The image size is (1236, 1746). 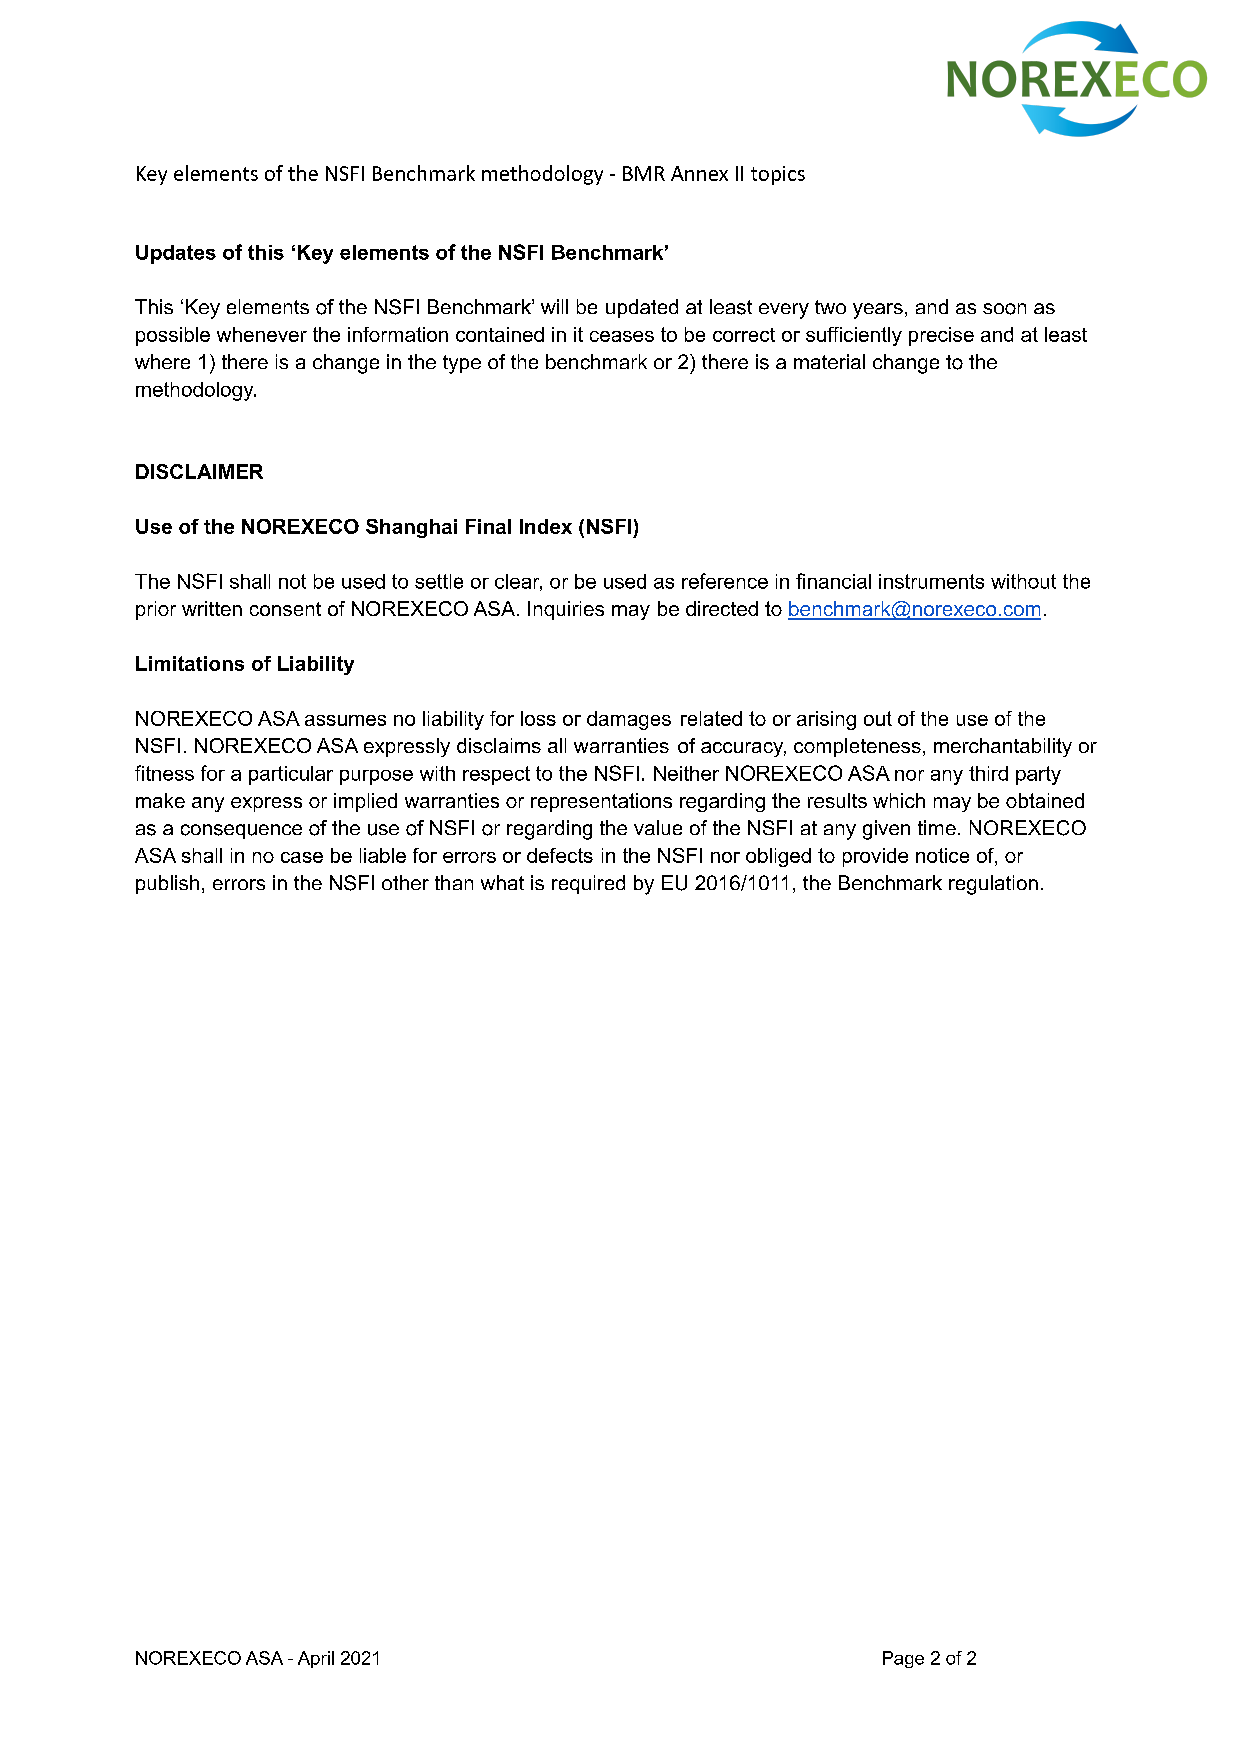 I want to click on Page, so click(x=903, y=1659).
